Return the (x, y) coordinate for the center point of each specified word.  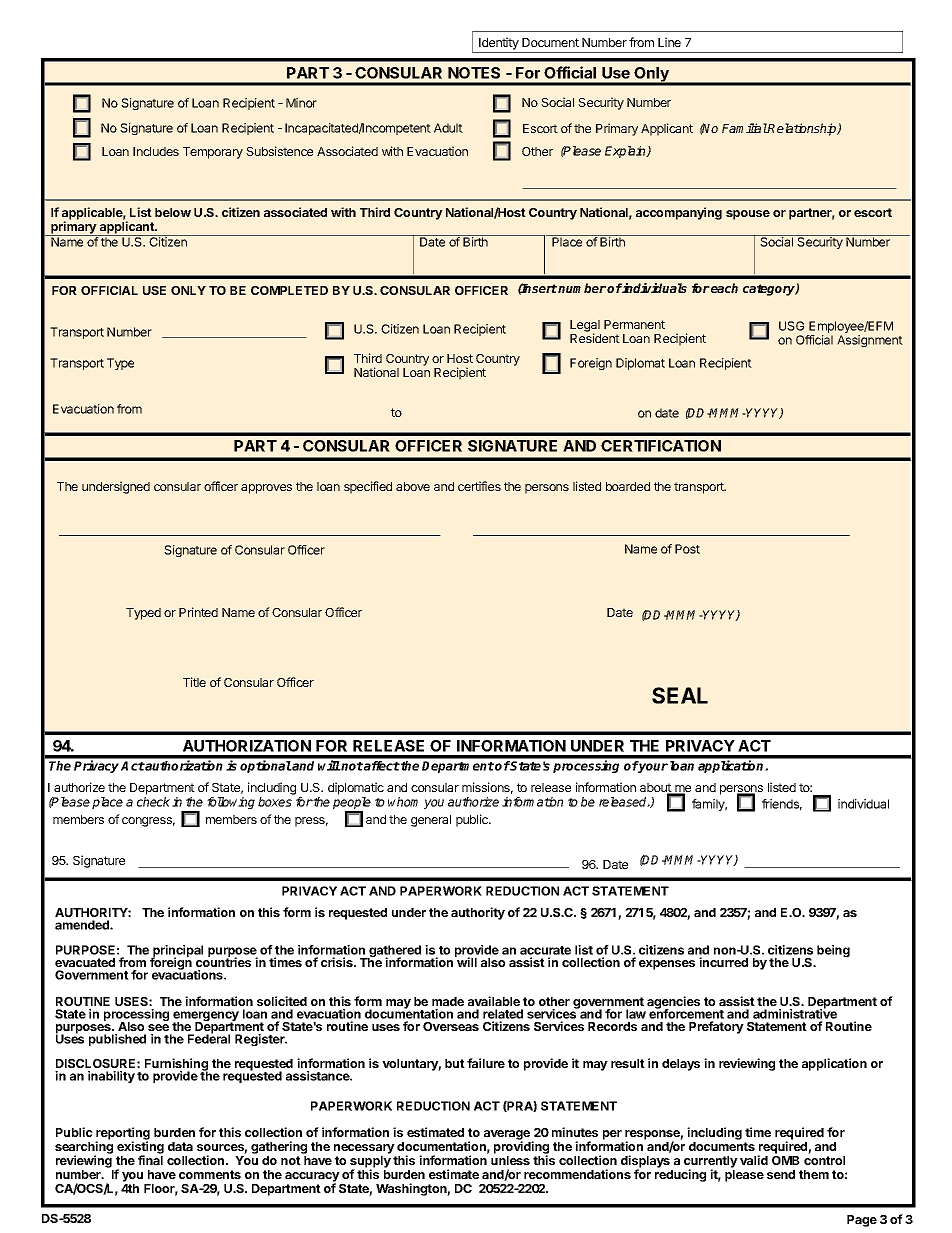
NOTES (474, 73)
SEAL (680, 695)
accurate (545, 950)
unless (510, 1160)
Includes (156, 151)
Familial (745, 128)
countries (223, 961)
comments (210, 1174)
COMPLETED (289, 290)
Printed (198, 612)
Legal (585, 327)
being (833, 951)
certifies (479, 486)
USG (791, 326)
